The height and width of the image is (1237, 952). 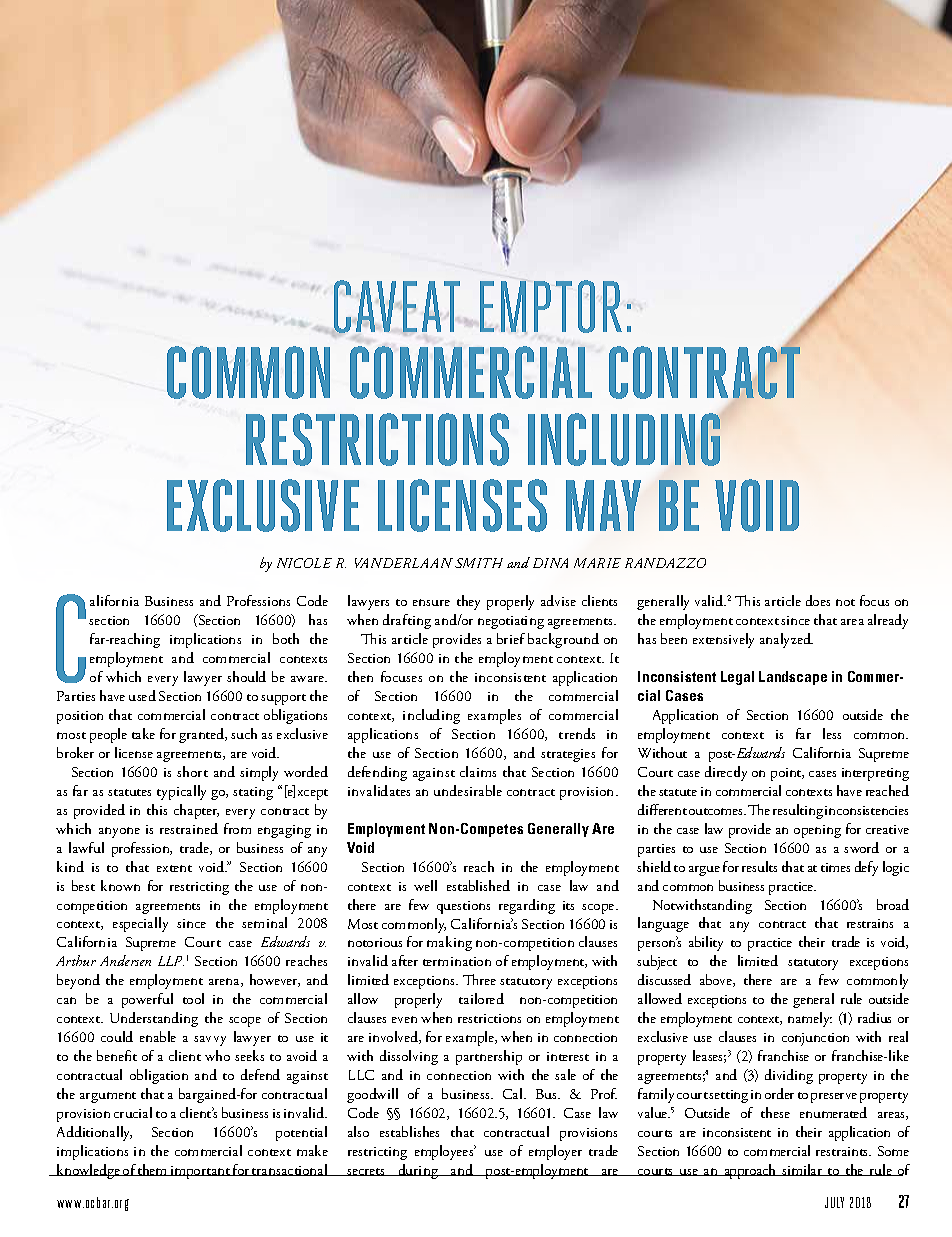 What do you see at coordinates (603, 505) in the image?
I see `MAY` at bounding box center [603, 505].
